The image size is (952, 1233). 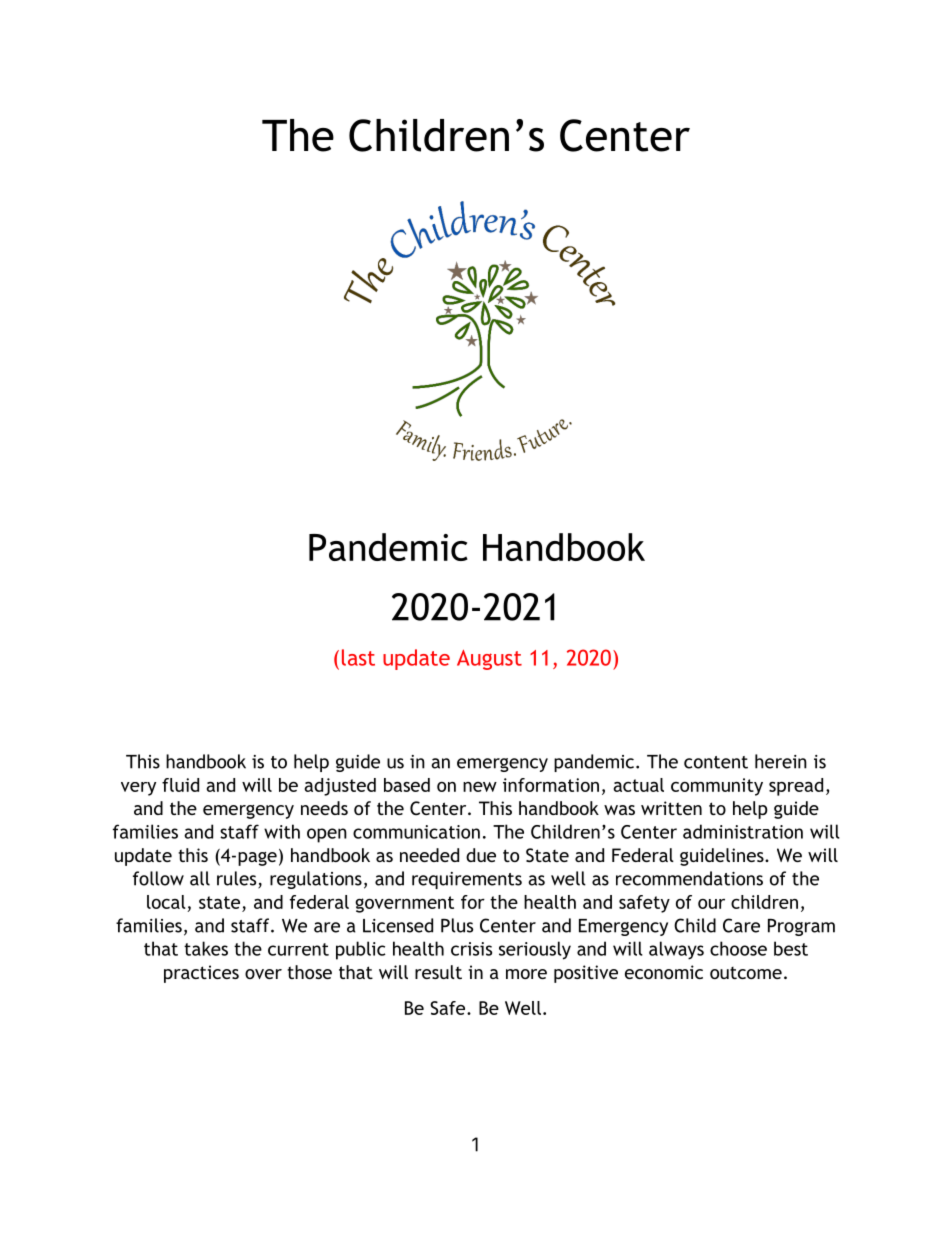 I want to click on last, so click(x=358, y=657).
